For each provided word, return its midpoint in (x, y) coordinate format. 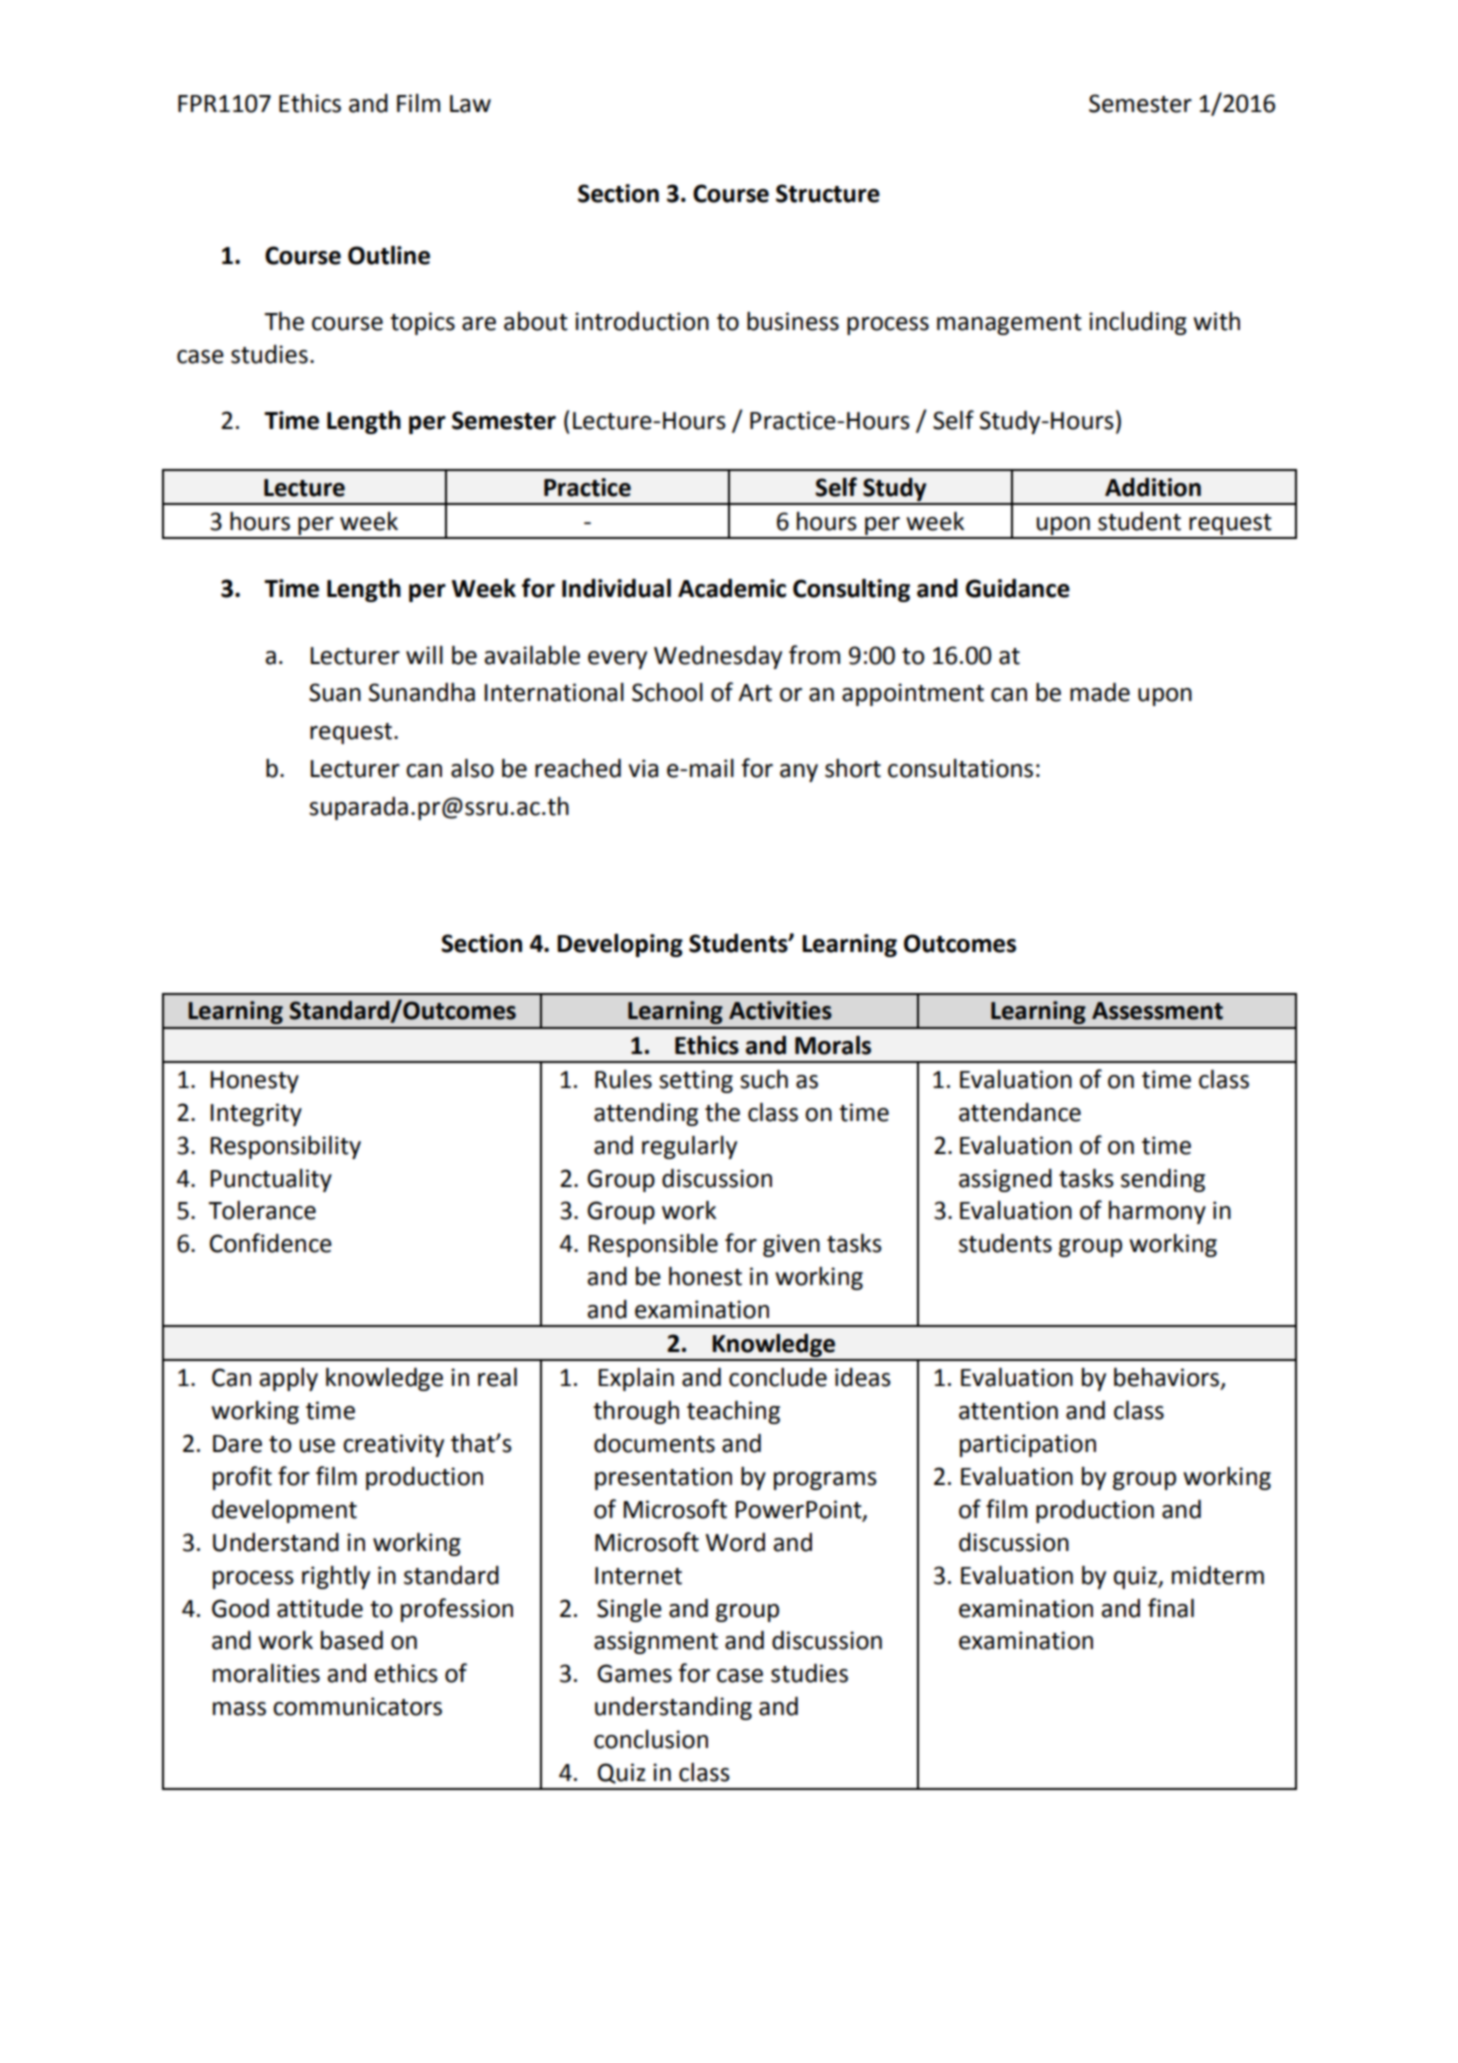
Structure (828, 193)
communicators (357, 1706)
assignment (656, 1642)
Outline (389, 255)
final (1171, 1608)
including (1138, 323)
